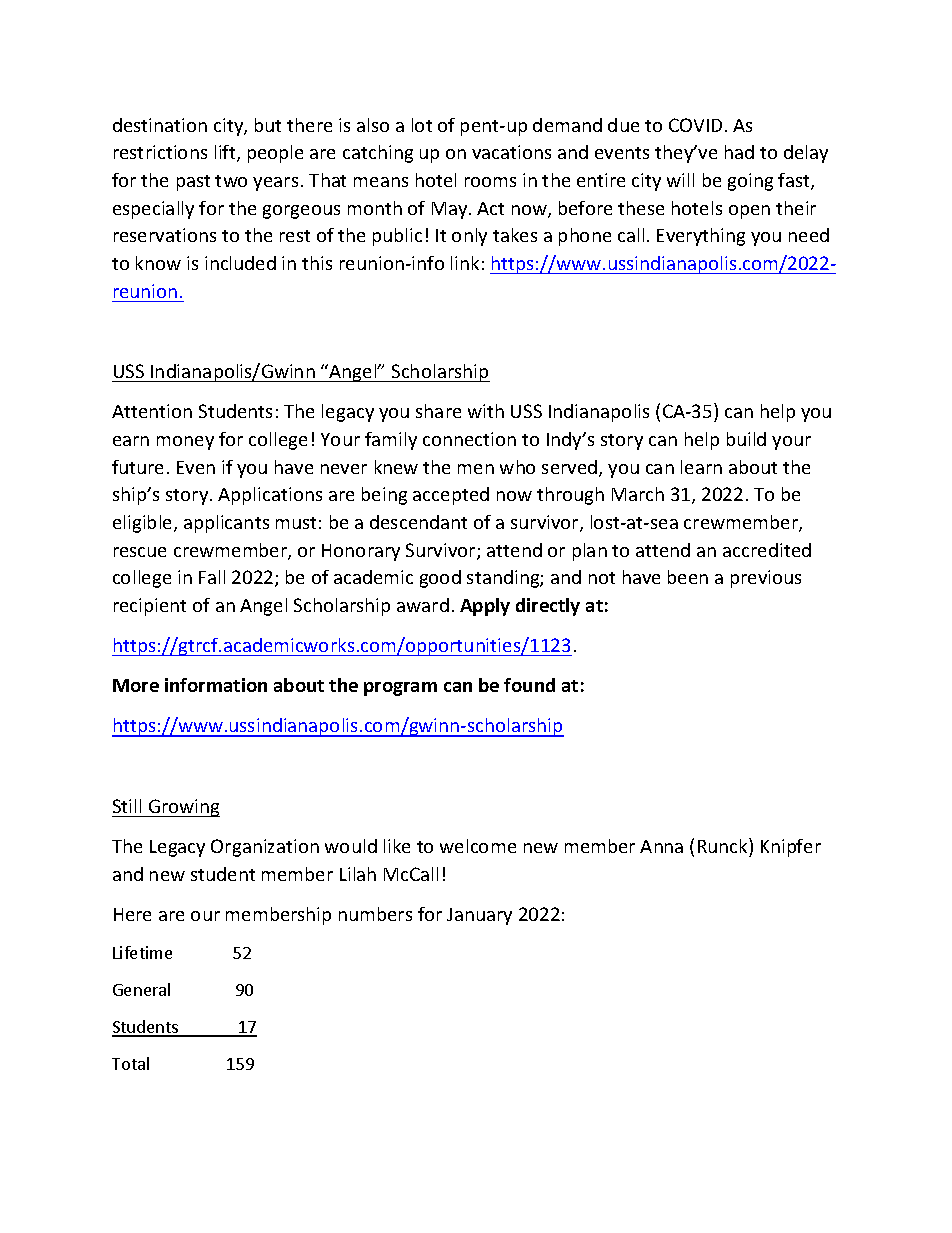 The width and height of the document is (952, 1233). Describe the element at coordinates (183, 808) in the document. I see `Growing` at that location.
